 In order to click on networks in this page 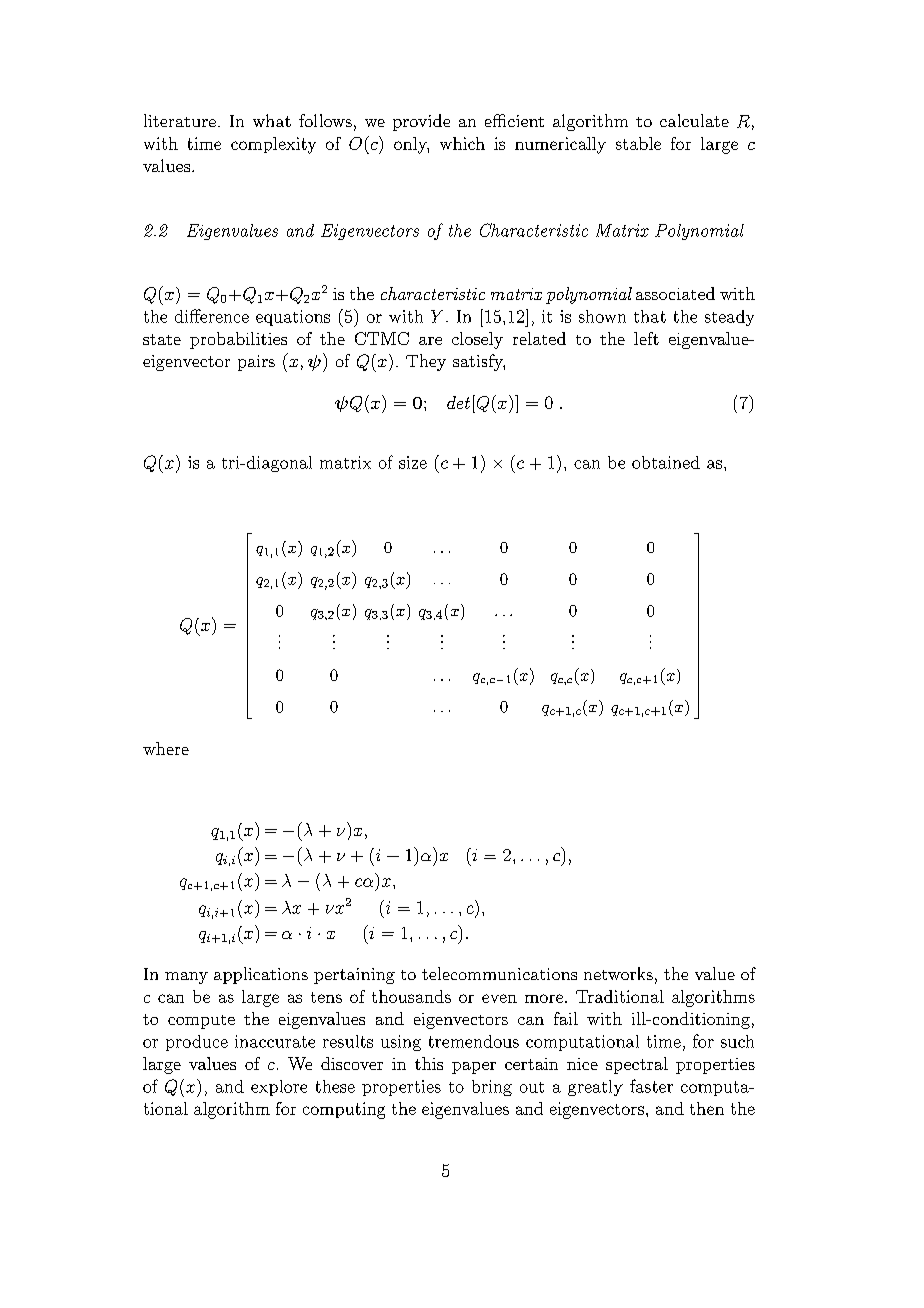, I will do `click(618, 973)`.
